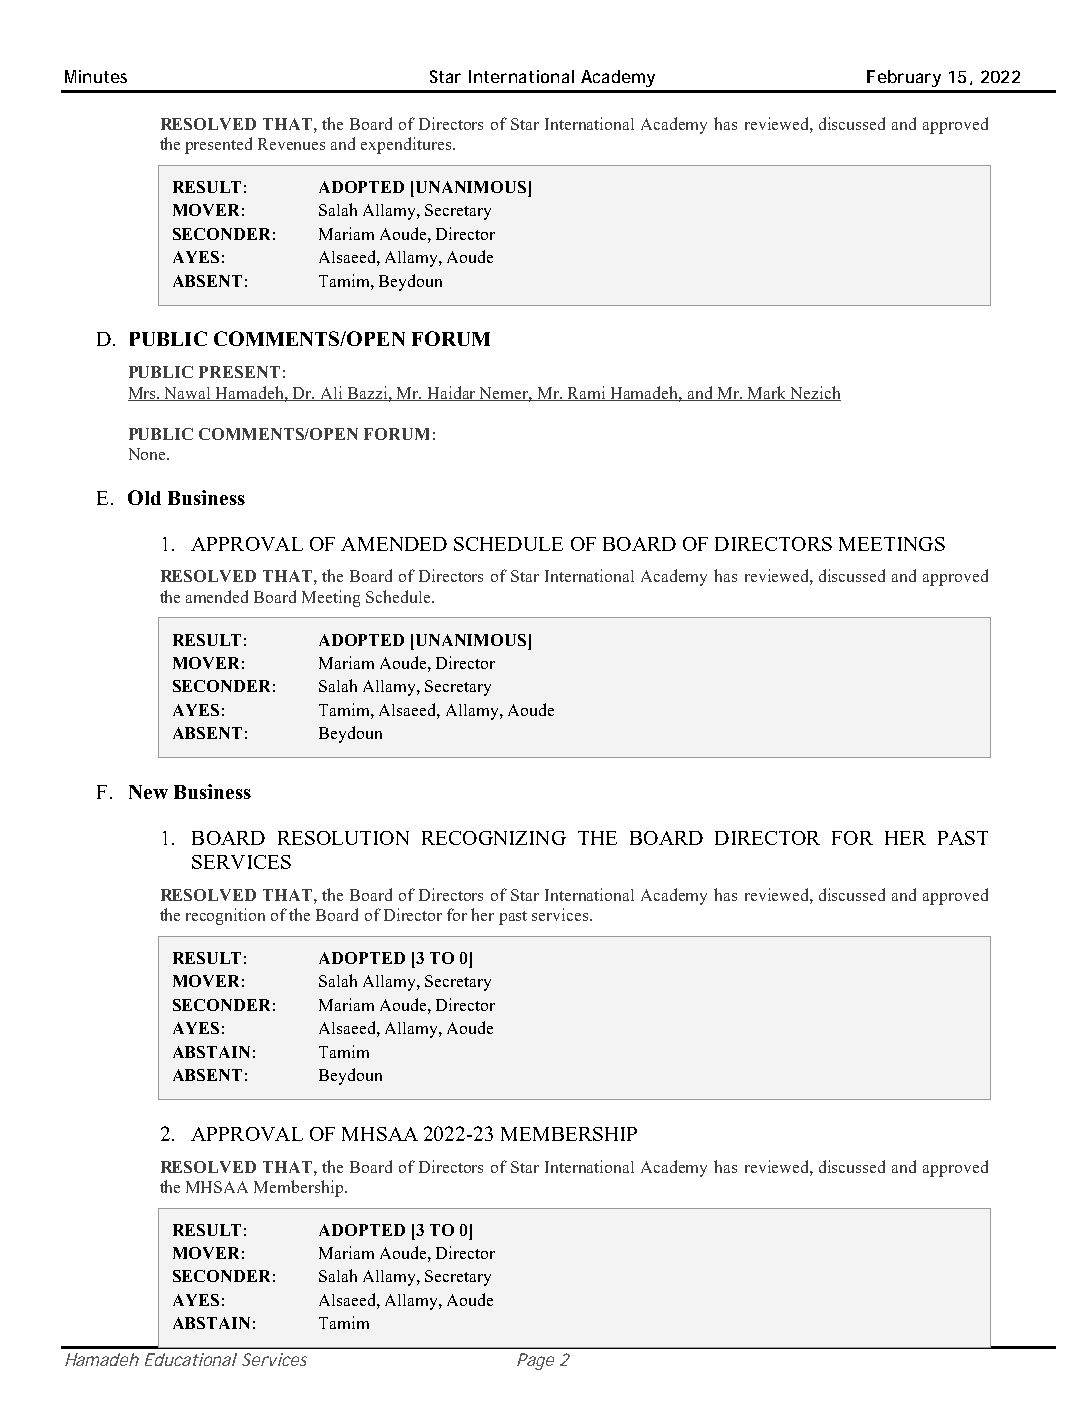 The image size is (1085, 1405). What do you see at coordinates (343, 838) in the page?
I see `RESOLUTION` at bounding box center [343, 838].
